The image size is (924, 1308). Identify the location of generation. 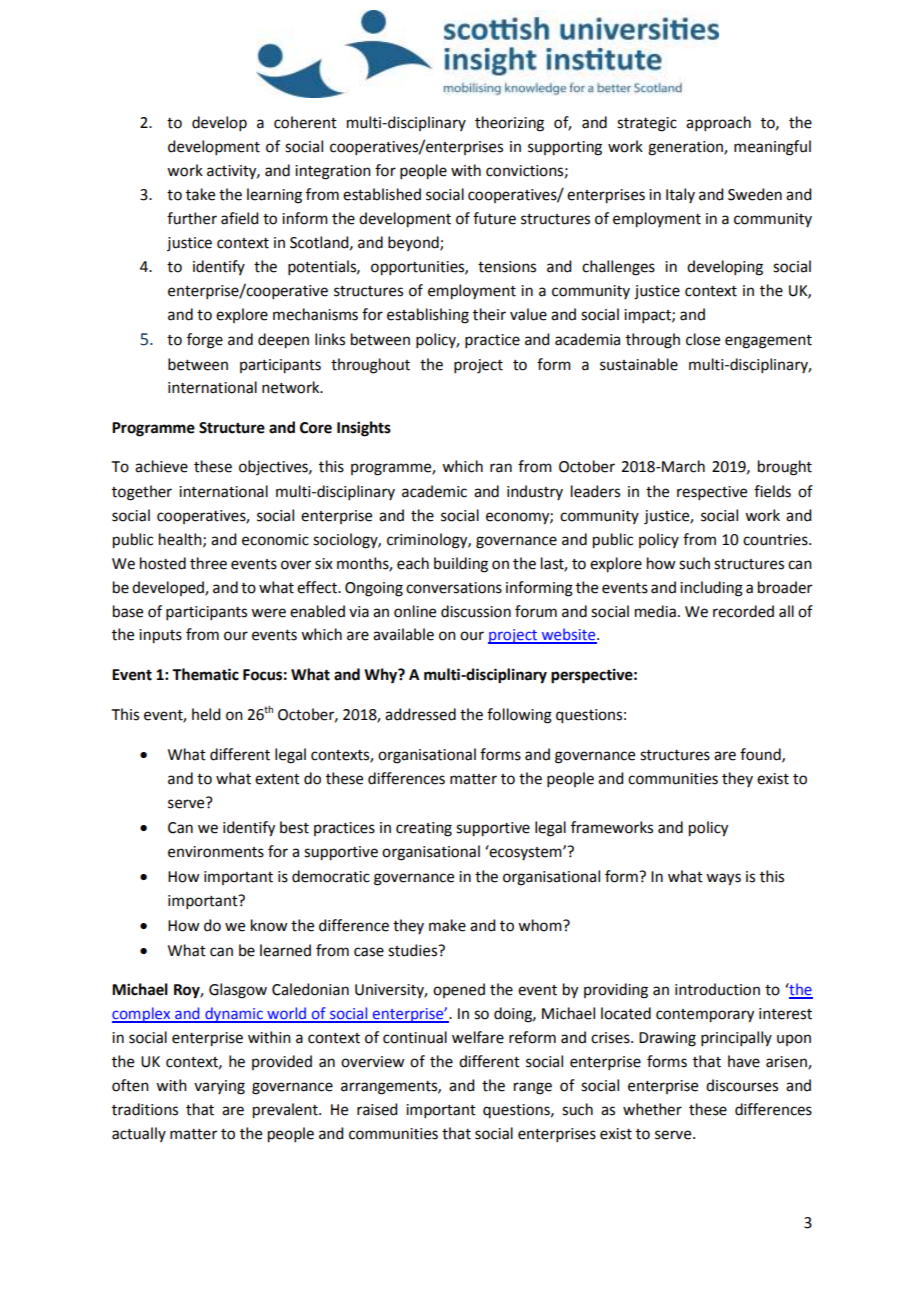
(686, 148).
